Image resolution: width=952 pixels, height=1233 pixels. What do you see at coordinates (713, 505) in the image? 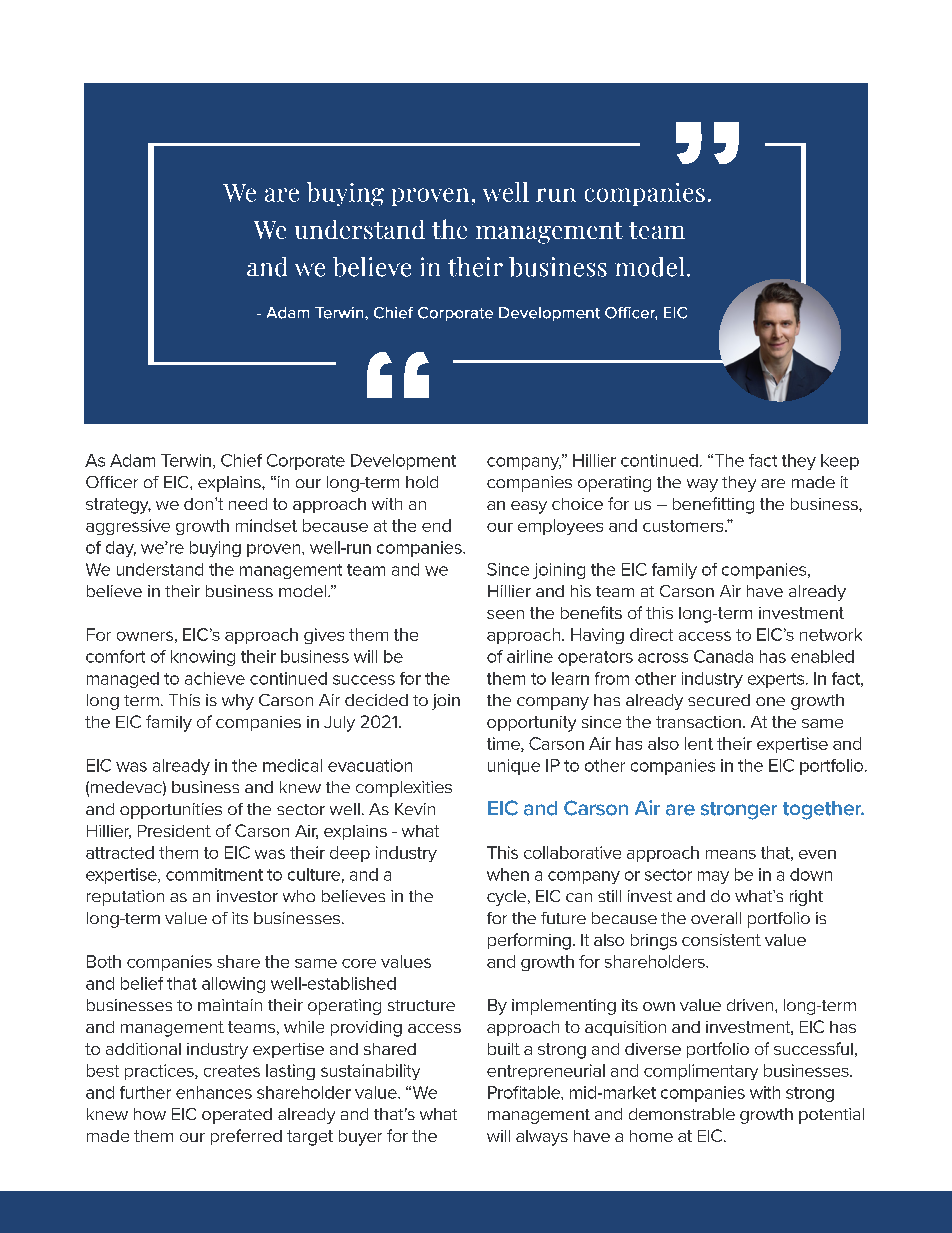
I see `benefitting` at bounding box center [713, 505].
